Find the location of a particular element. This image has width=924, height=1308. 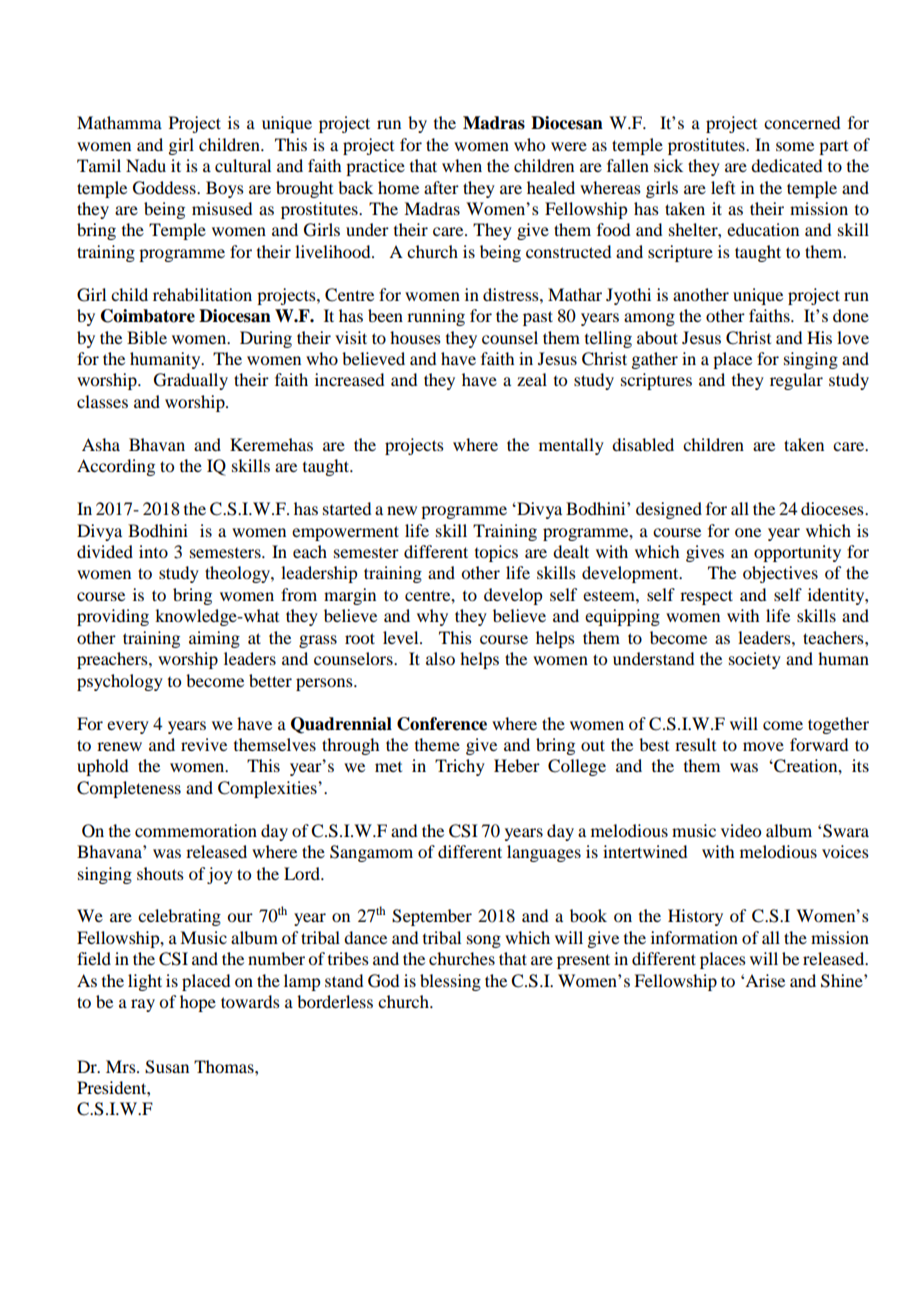

objectives is located at coordinates (780, 574).
